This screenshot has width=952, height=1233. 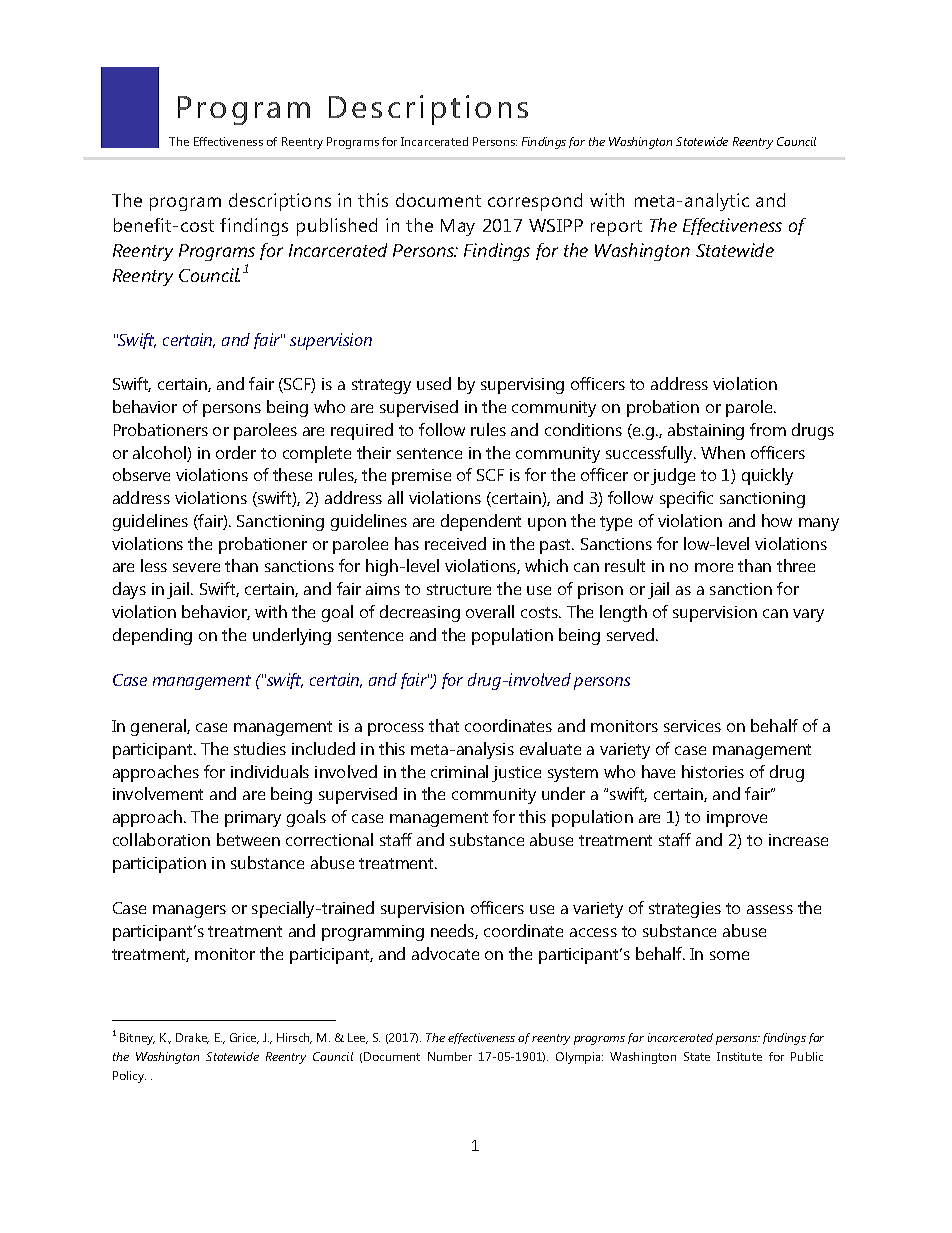 I want to click on involvement, so click(x=158, y=793).
